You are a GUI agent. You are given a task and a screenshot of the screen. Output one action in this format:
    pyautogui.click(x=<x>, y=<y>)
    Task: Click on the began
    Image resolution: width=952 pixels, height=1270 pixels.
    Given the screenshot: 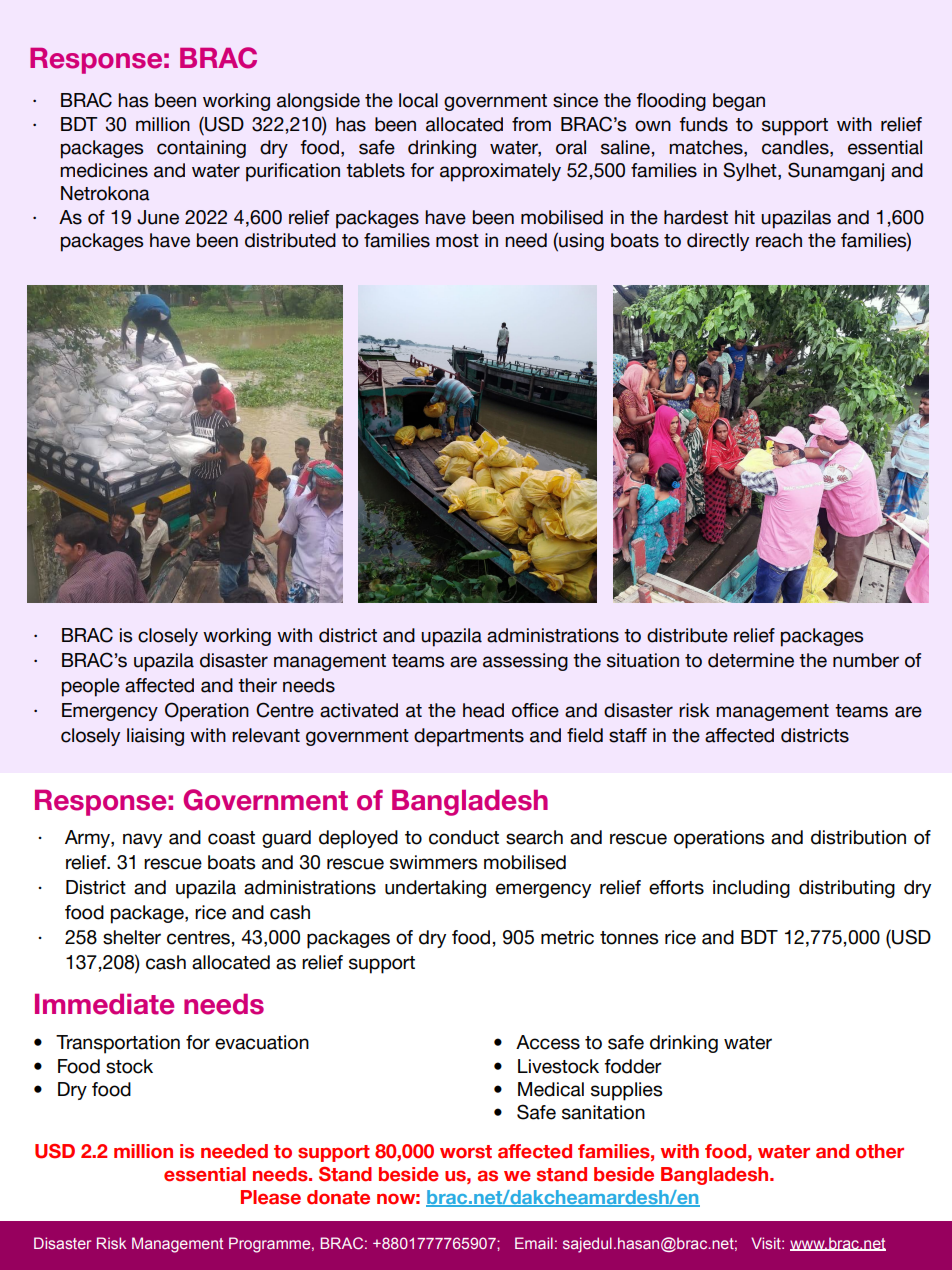 What is the action you would take?
    pyautogui.click(x=739, y=102)
